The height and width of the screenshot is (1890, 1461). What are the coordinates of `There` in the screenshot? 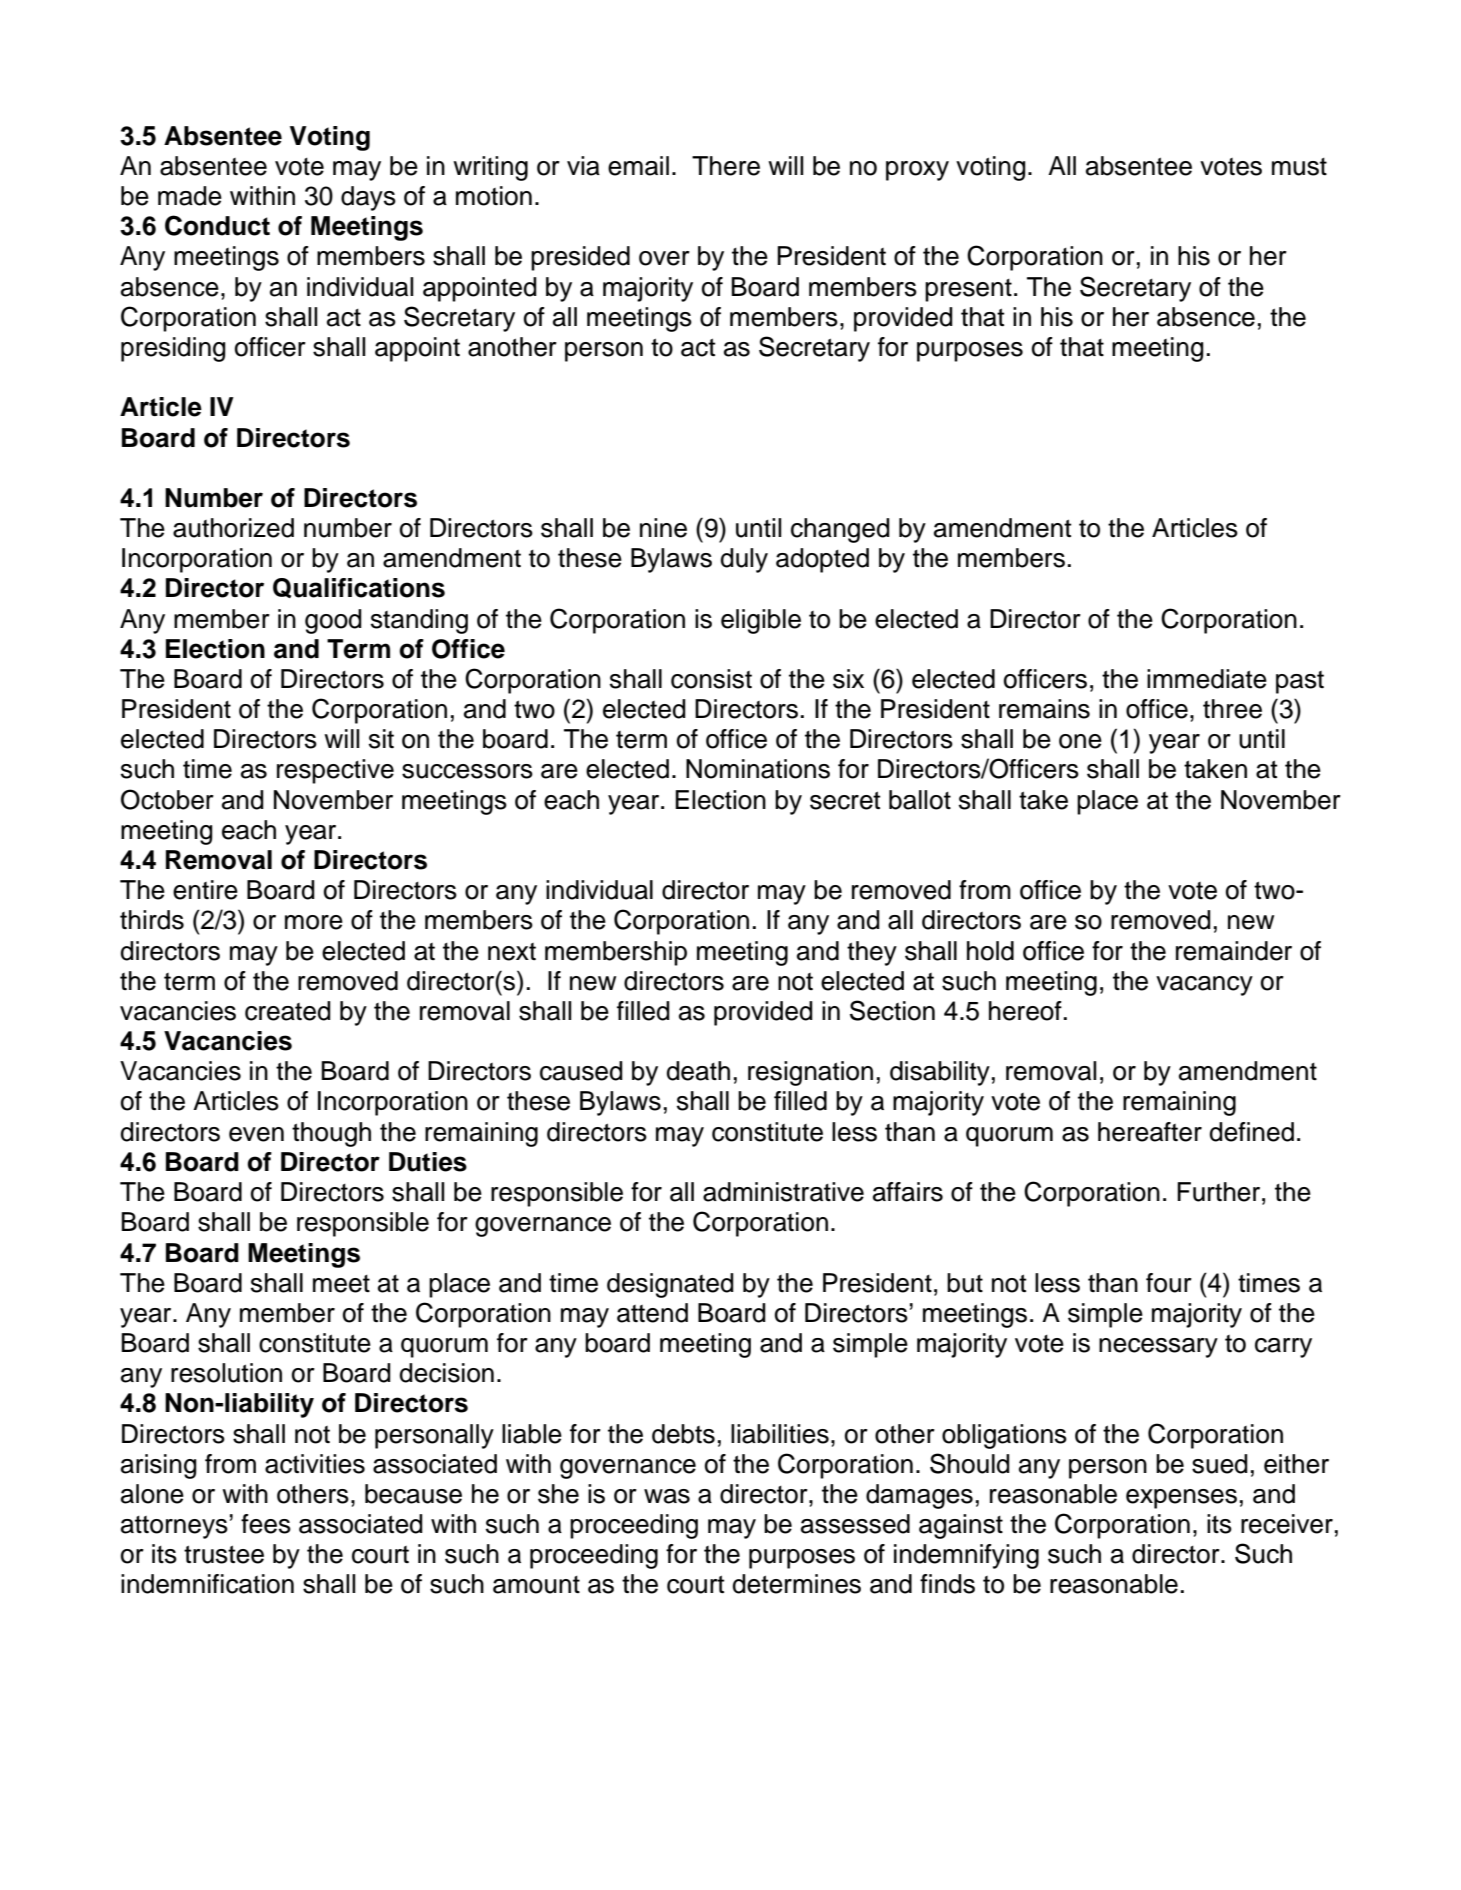 It's located at (726, 166).
